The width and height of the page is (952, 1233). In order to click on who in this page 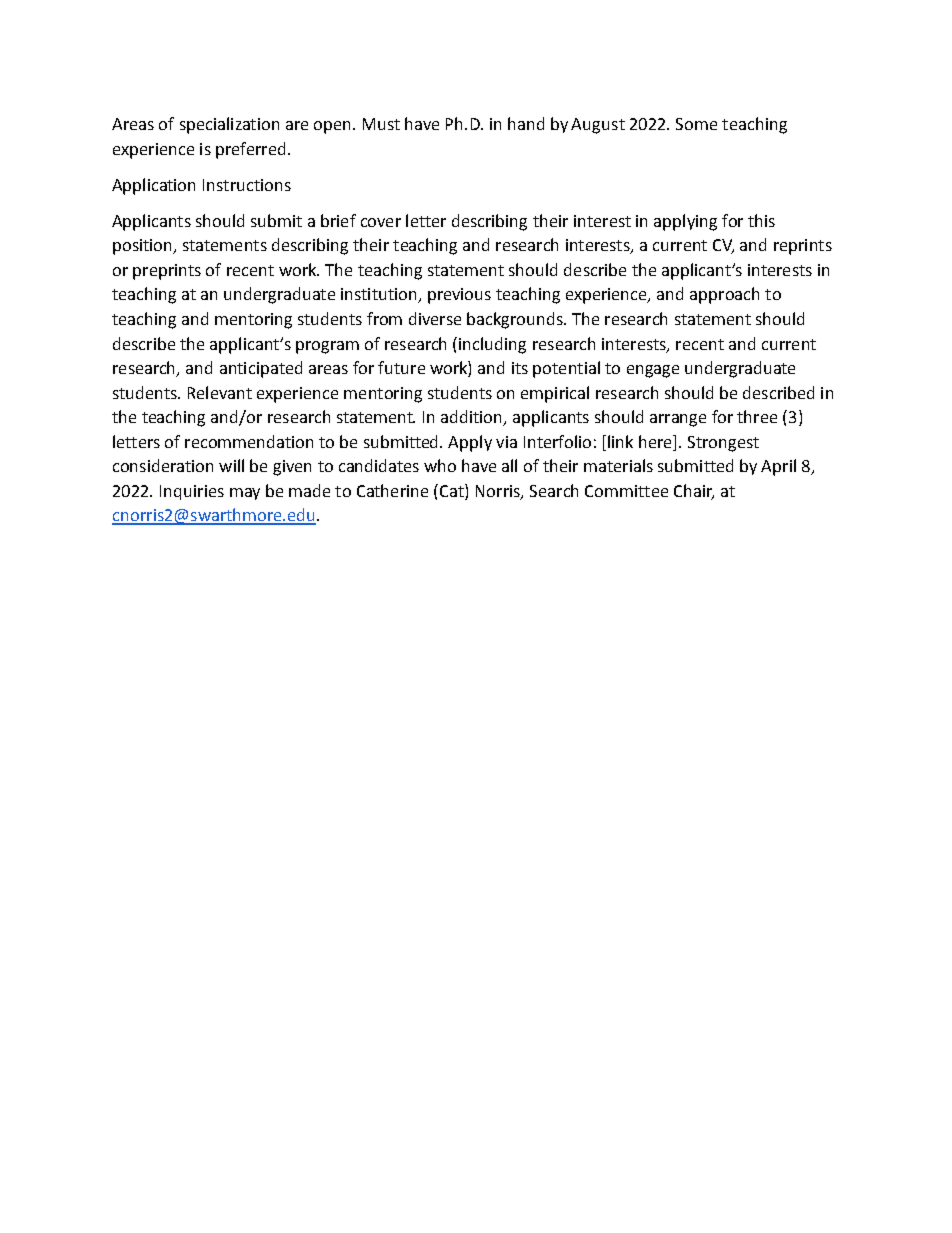, I will do `click(440, 465)`.
